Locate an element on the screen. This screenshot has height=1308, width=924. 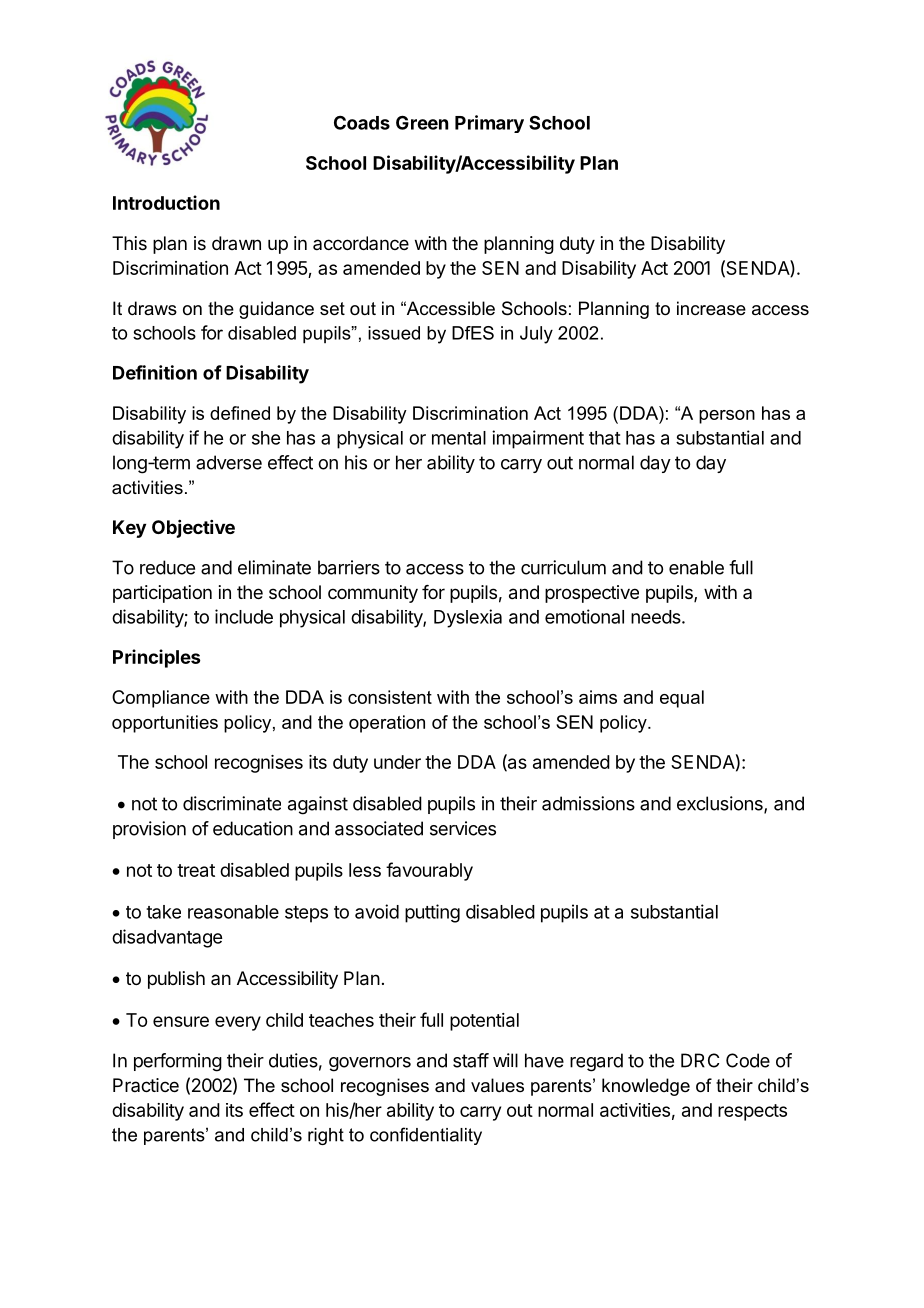
Green is located at coordinates (422, 122).
